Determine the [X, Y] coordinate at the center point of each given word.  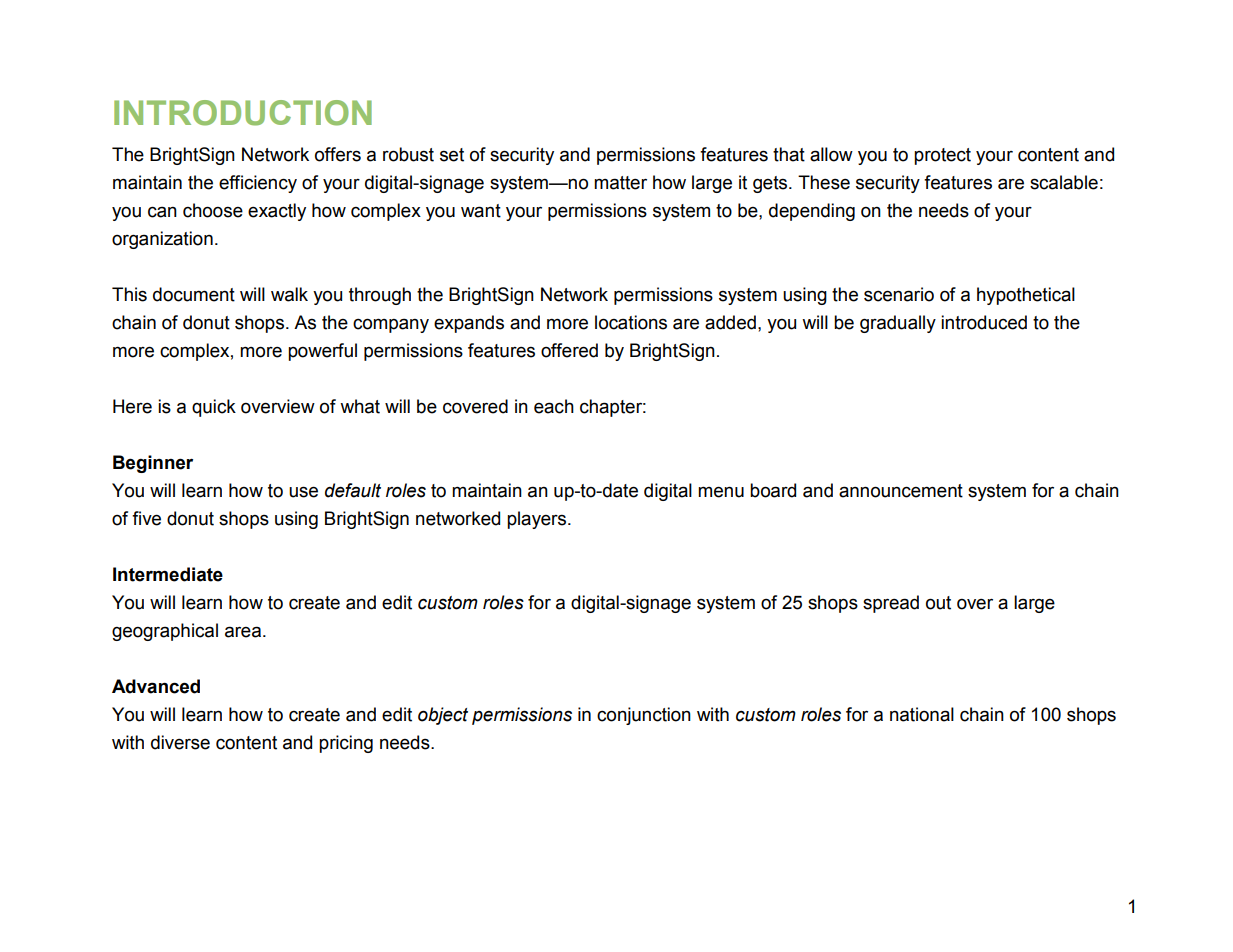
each [554, 406]
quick [214, 408]
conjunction [644, 716]
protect [942, 156]
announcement [901, 491]
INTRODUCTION [243, 113]
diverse [180, 742]
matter [620, 183]
